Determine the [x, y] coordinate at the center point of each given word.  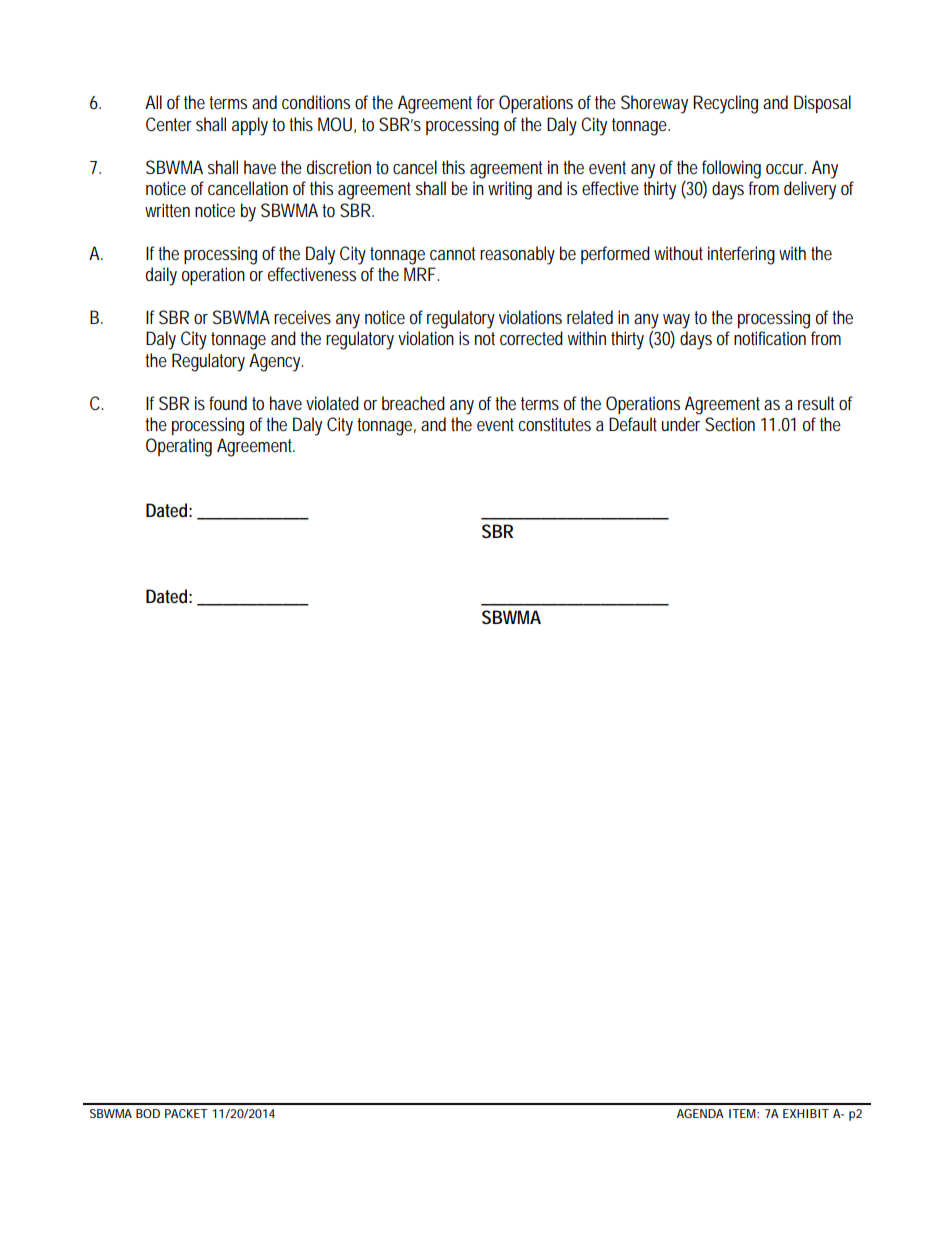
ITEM [744, 1113]
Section [730, 424]
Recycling [725, 104]
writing [510, 190]
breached [413, 403]
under [681, 424]
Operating [179, 447]
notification [770, 338]
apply [250, 126]
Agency [276, 362]
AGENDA [700, 1113]
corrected [531, 338]
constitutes [555, 424]
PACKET [186, 1113]
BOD [148, 1113]
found [228, 403]
